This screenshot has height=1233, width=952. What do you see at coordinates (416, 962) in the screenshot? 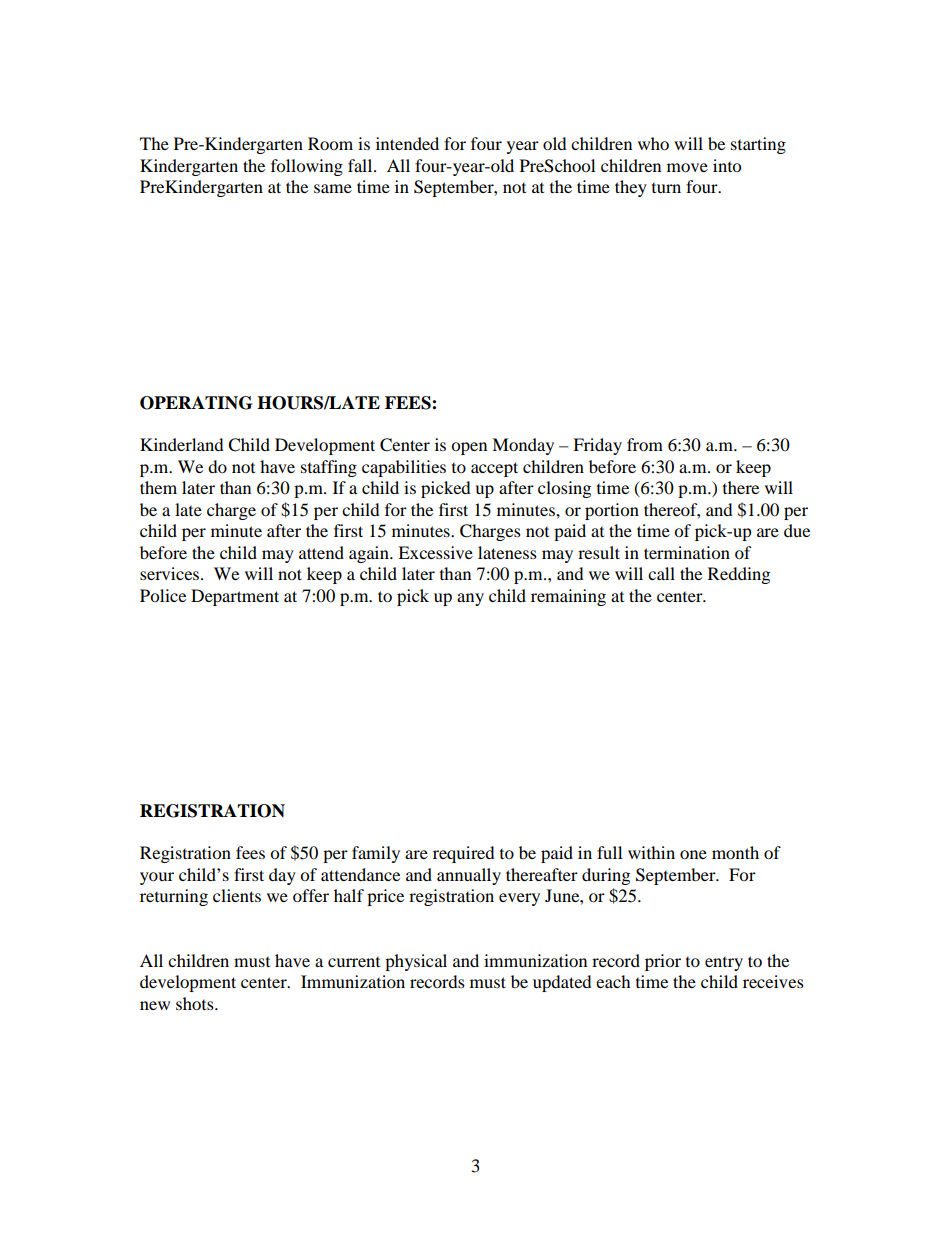
I see `physical` at bounding box center [416, 962].
